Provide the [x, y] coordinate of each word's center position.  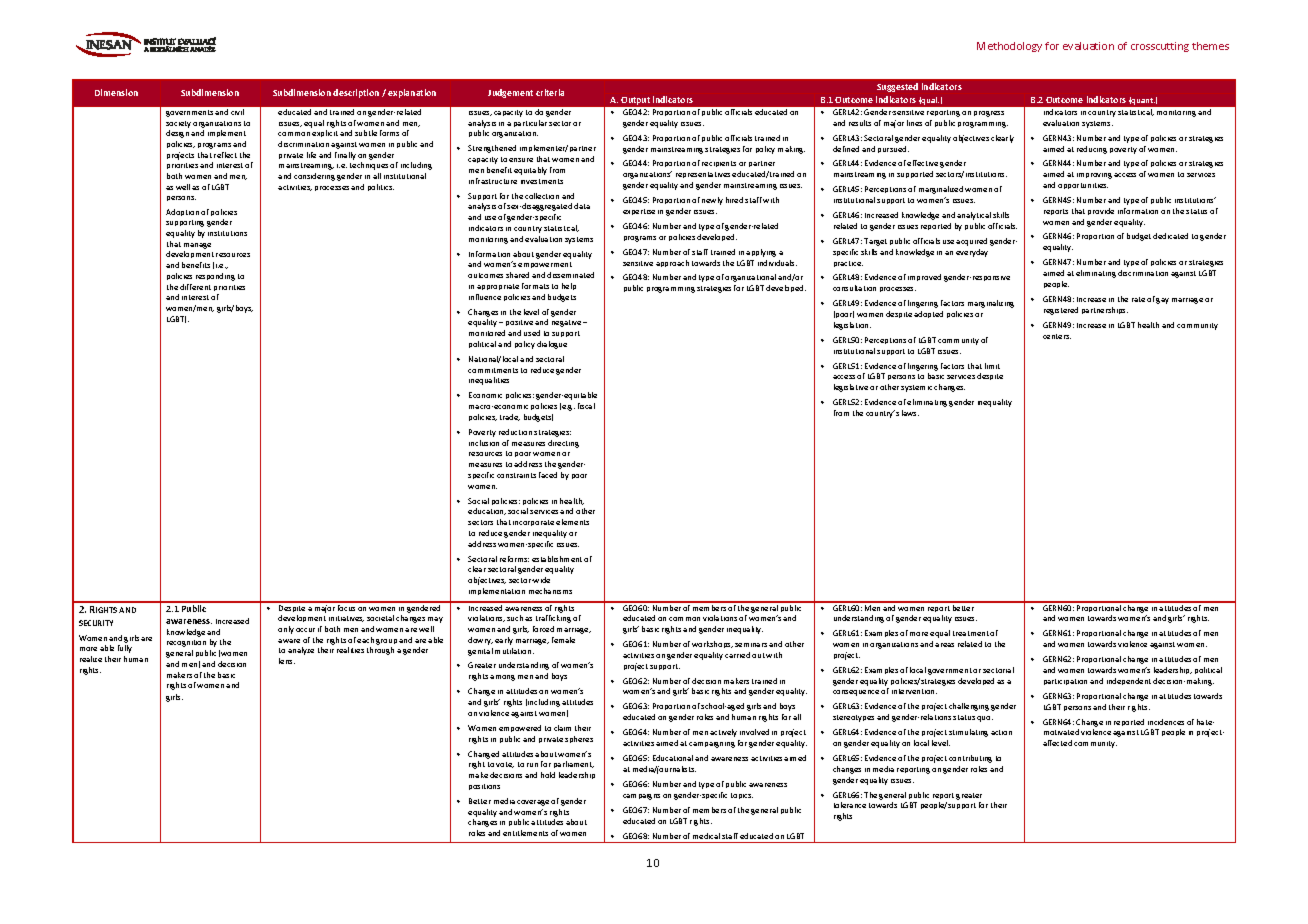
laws [910, 413]
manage [197, 246]
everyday [972, 253]
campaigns [641, 797]
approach [672, 263]
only [286, 630]
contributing [970, 759]
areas [944, 645]
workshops [712, 644]
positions [484, 787]
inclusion [484, 443]
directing [563, 444]
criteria [550, 92]
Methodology [1009, 47]
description [356, 93]
